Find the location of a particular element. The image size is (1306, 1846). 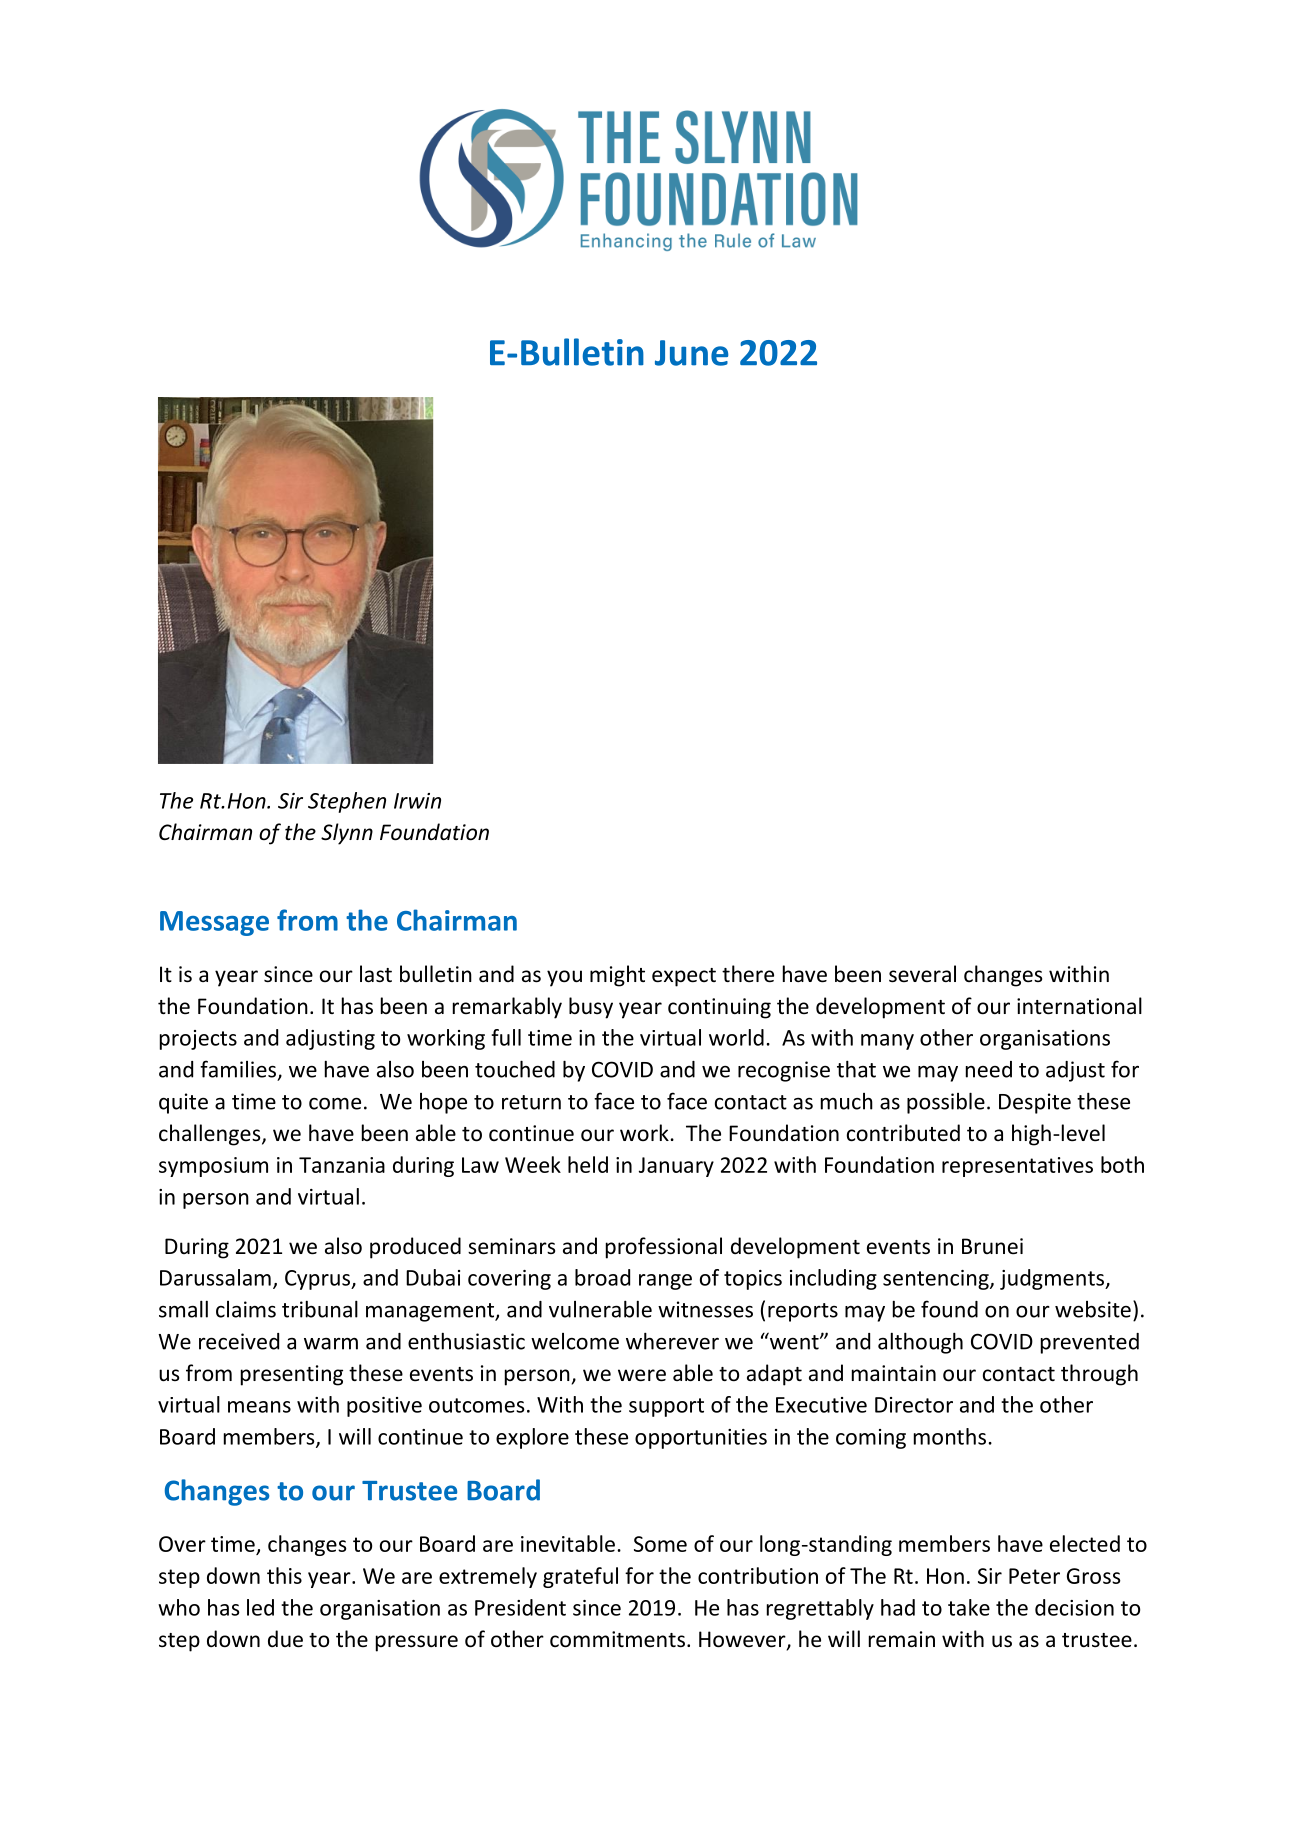

Irwin is located at coordinates (417, 801).
